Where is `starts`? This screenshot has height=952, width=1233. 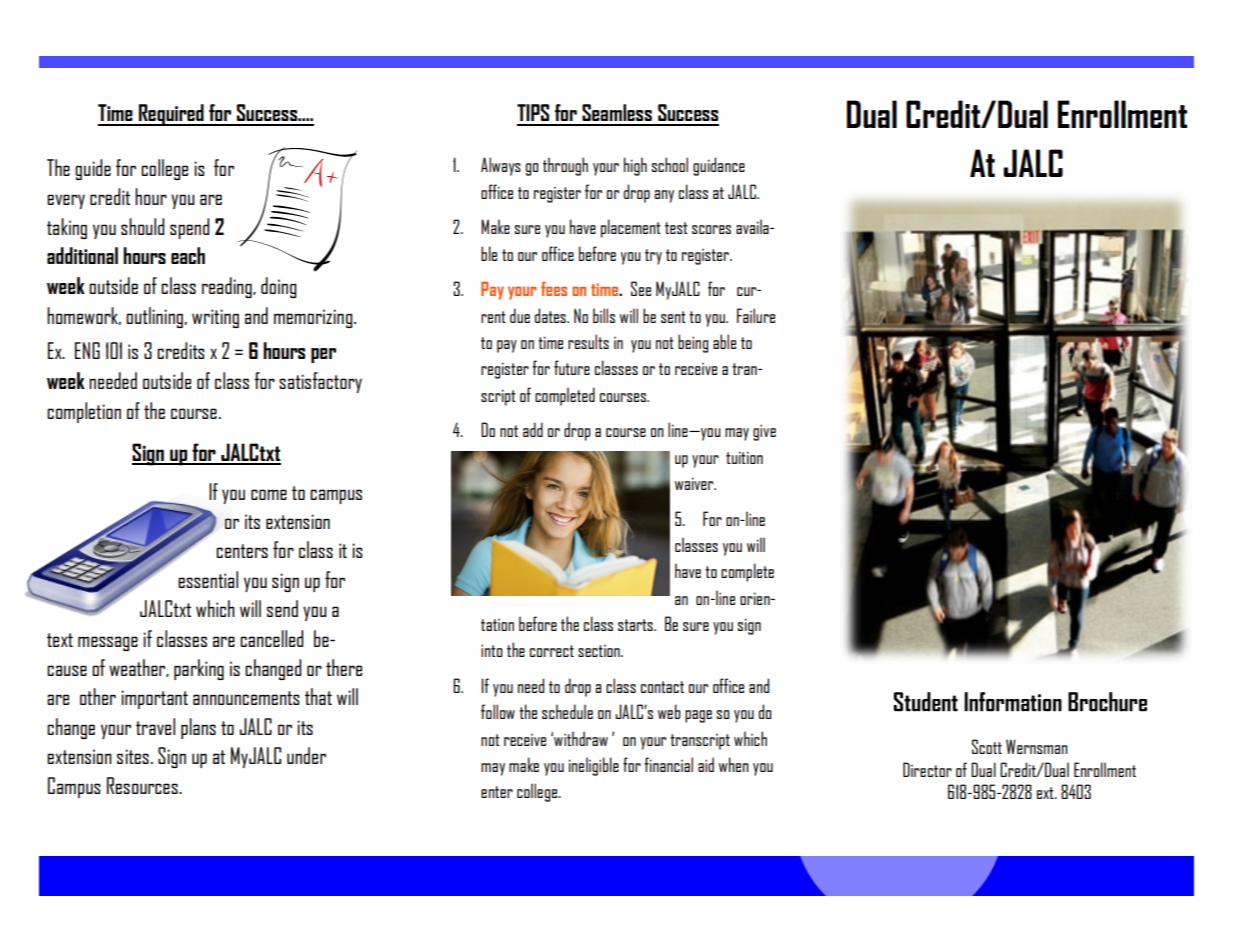
starts is located at coordinates (636, 625).
